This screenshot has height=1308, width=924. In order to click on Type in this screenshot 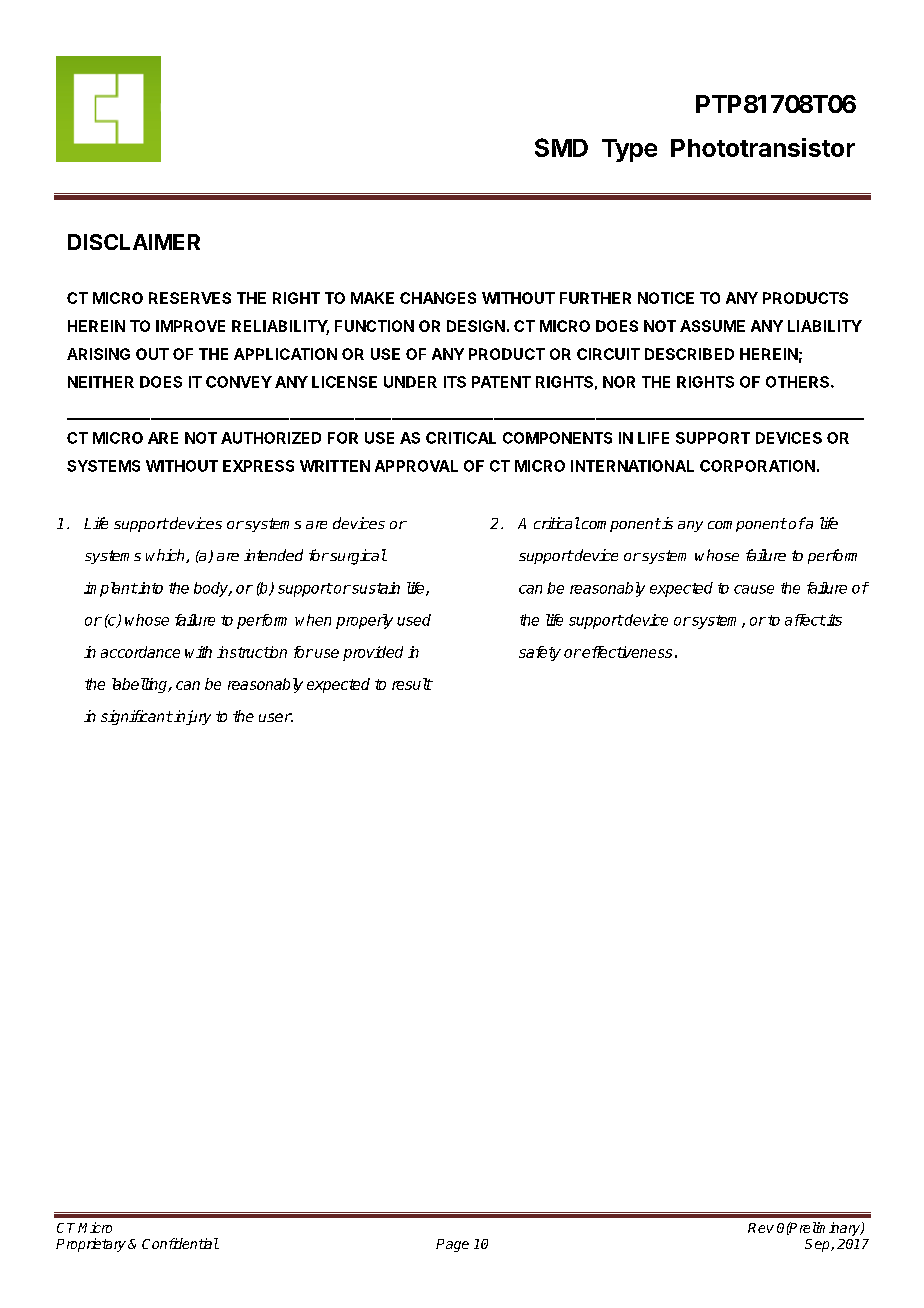, I will do `click(629, 150)`.
